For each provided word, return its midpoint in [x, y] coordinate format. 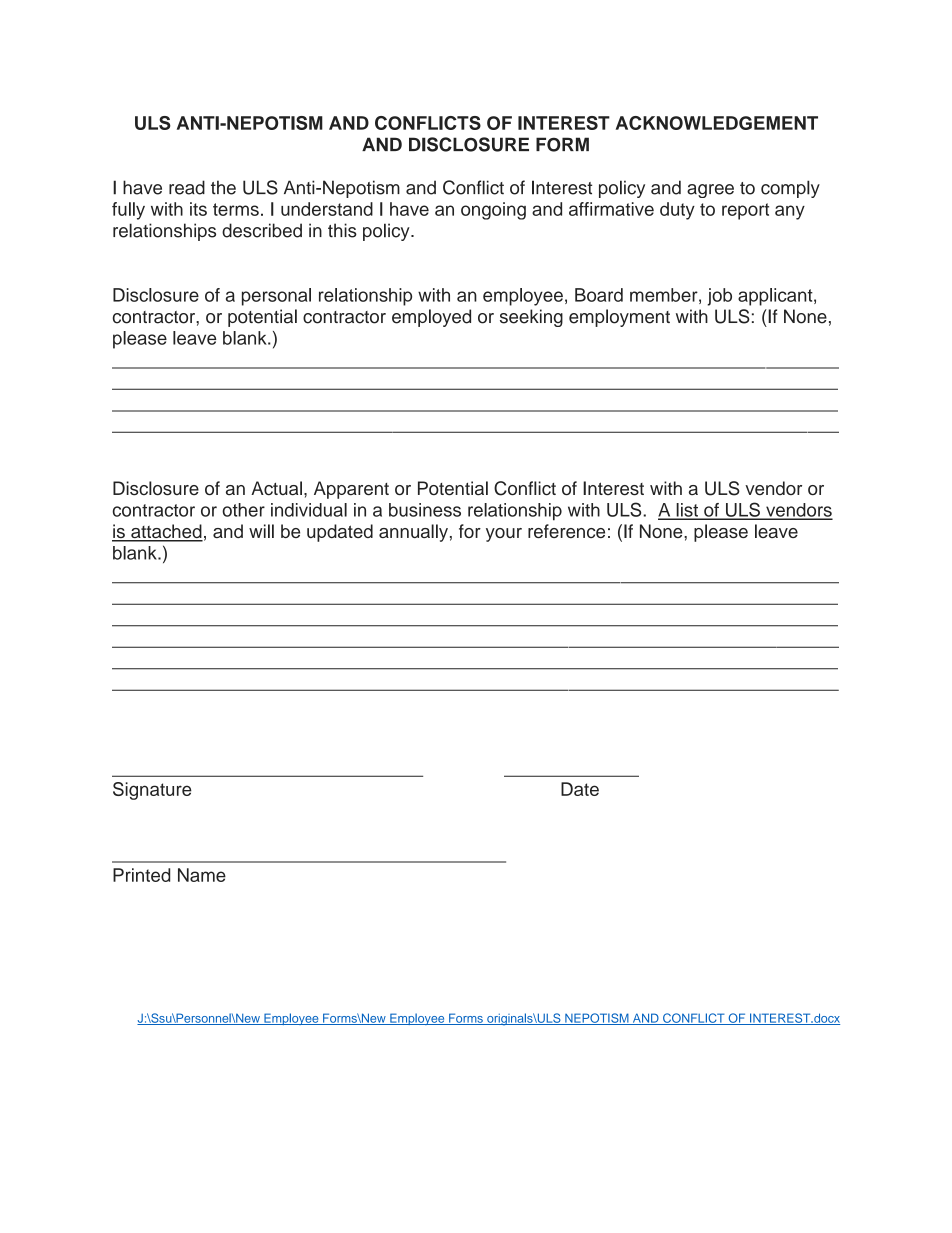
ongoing [493, 211]
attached [166, 532]
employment [619, 318]
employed [431, 318]
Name [202, 875]
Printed [141, 875]
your [504, 535]
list [687, 511]
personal [276, 297]
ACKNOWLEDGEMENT [717, 123]
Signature [152, 791]
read [187, 187]
